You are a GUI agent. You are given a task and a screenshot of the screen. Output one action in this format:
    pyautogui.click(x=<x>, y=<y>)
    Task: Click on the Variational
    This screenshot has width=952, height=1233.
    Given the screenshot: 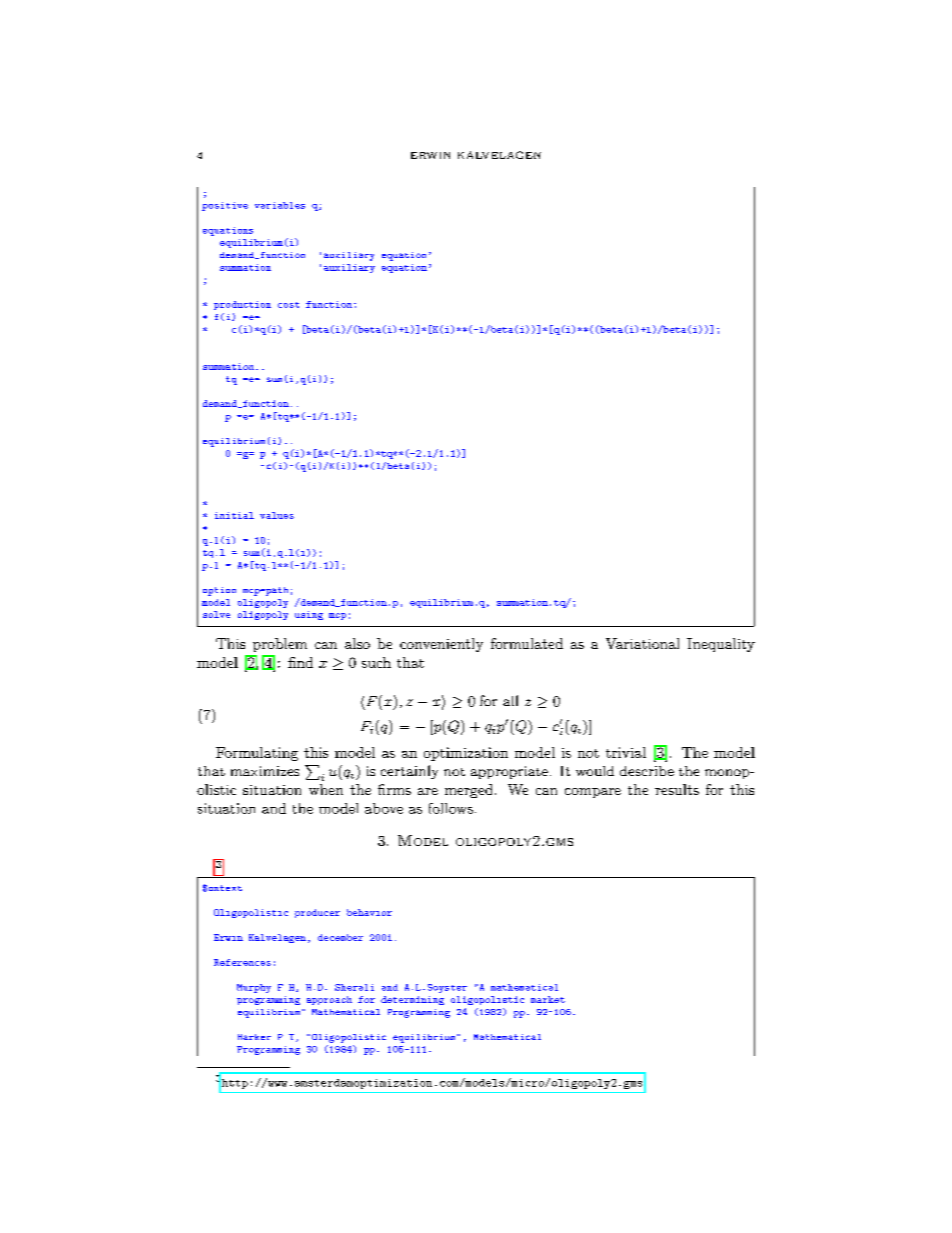 What is the action you would take?
    pyautogui.click(x=642, y=643)
